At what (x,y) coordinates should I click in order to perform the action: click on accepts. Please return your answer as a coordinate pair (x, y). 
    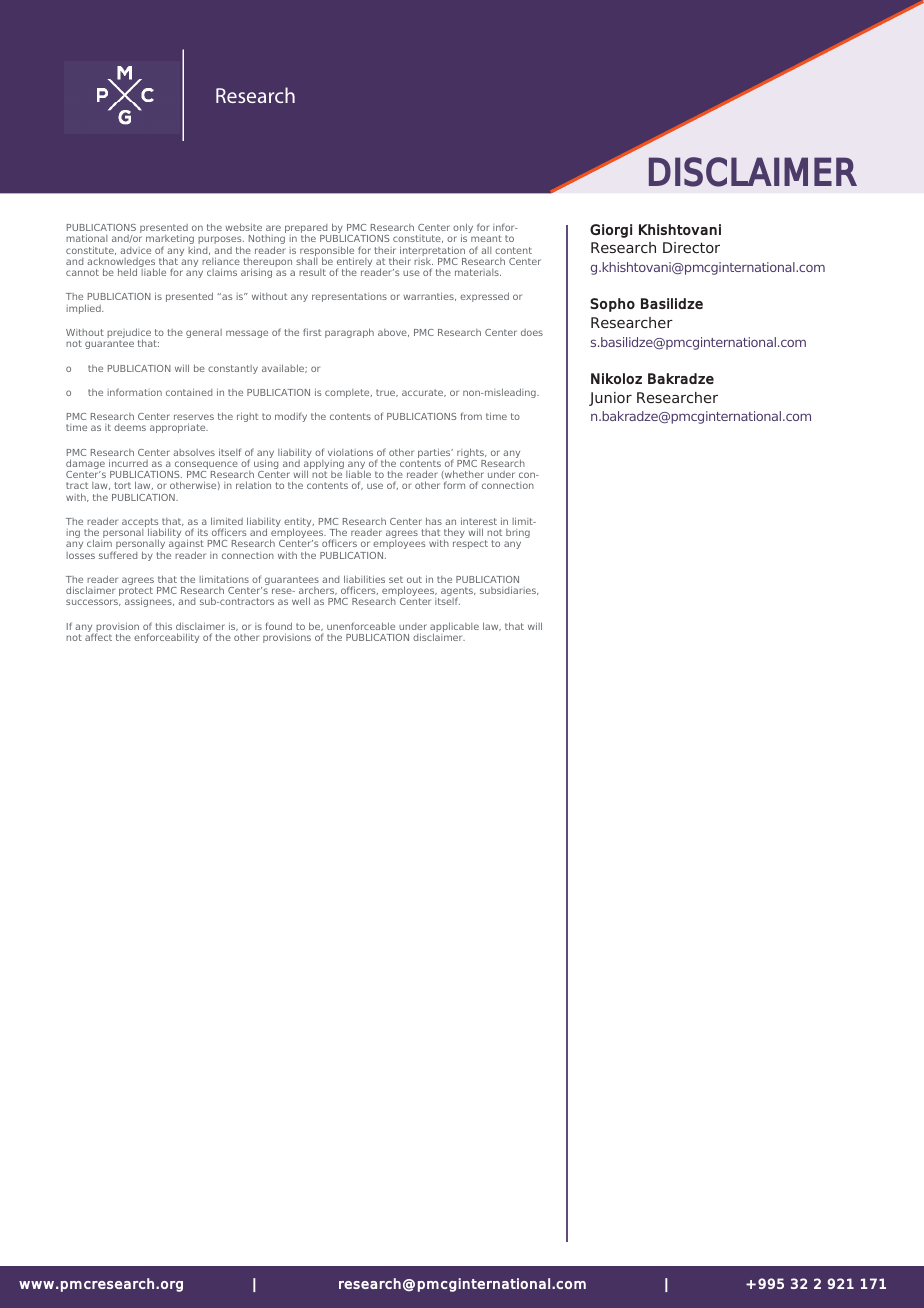
    Looking at the image, I should click on (141, 524).
